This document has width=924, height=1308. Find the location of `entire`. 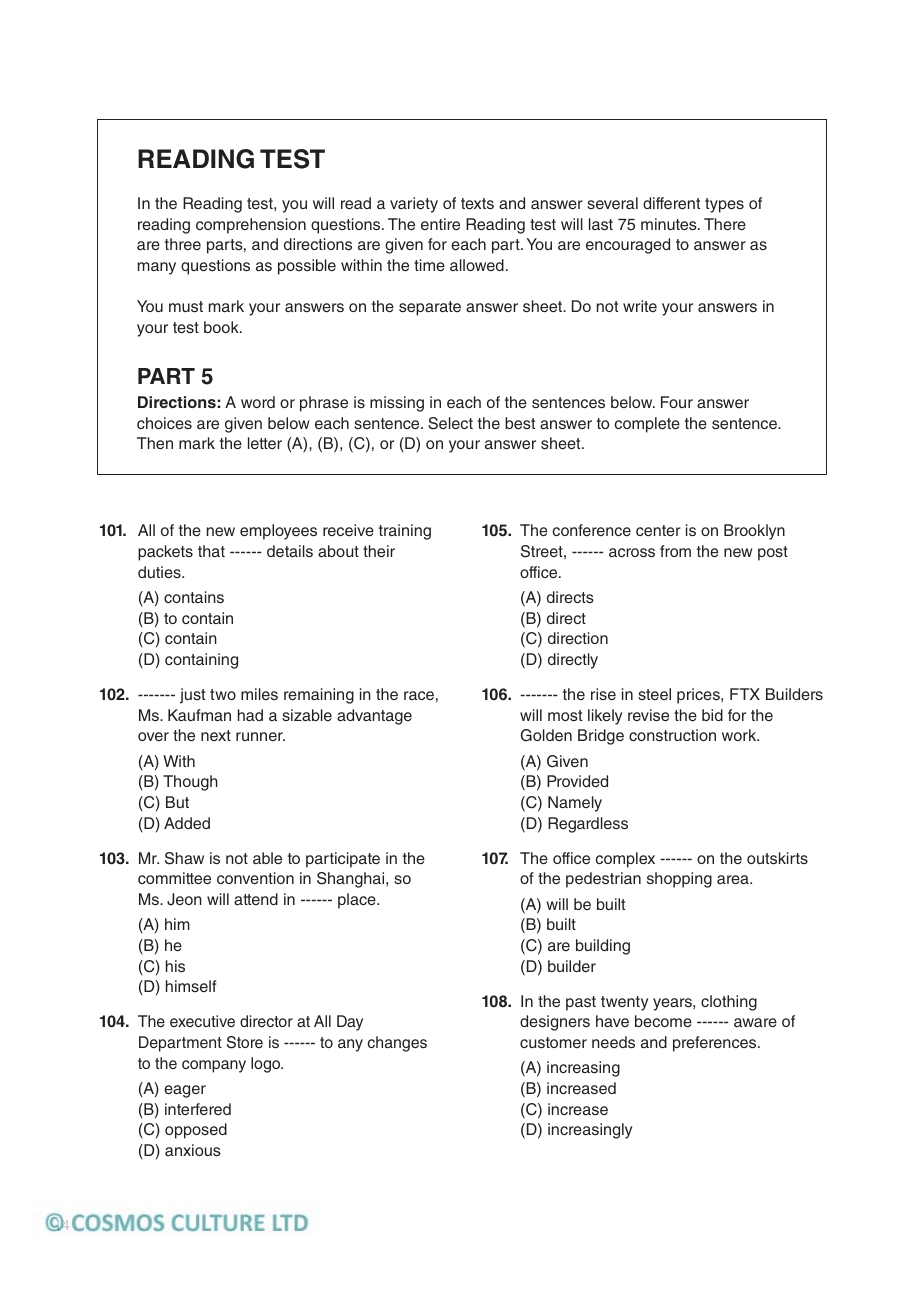

entire is located at coordinates (440, 224).
